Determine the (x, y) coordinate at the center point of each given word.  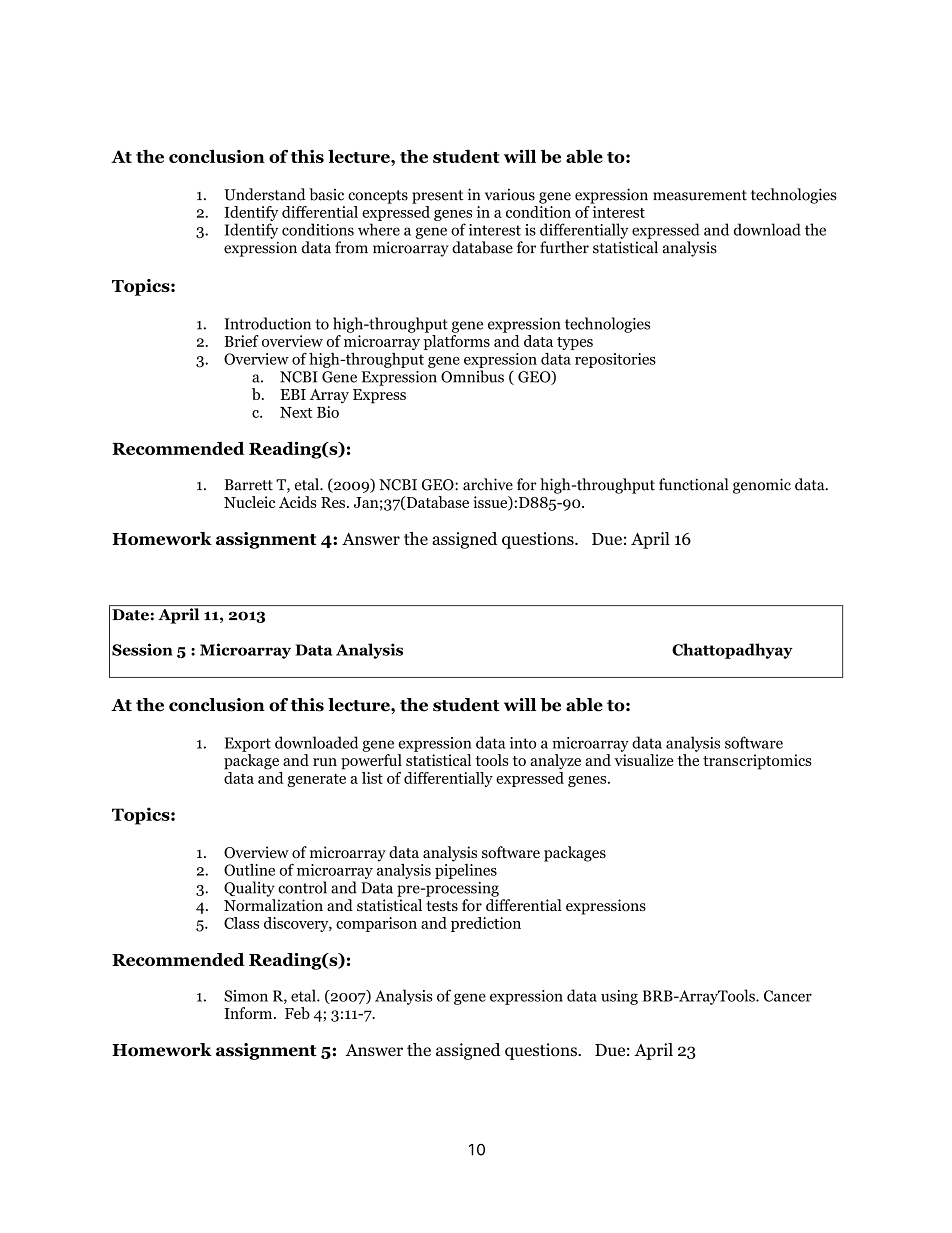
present (437, 197)
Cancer (788, 996)
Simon (246, 996)
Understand (265, 194)
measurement (700, 195)
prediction (486, 924)
